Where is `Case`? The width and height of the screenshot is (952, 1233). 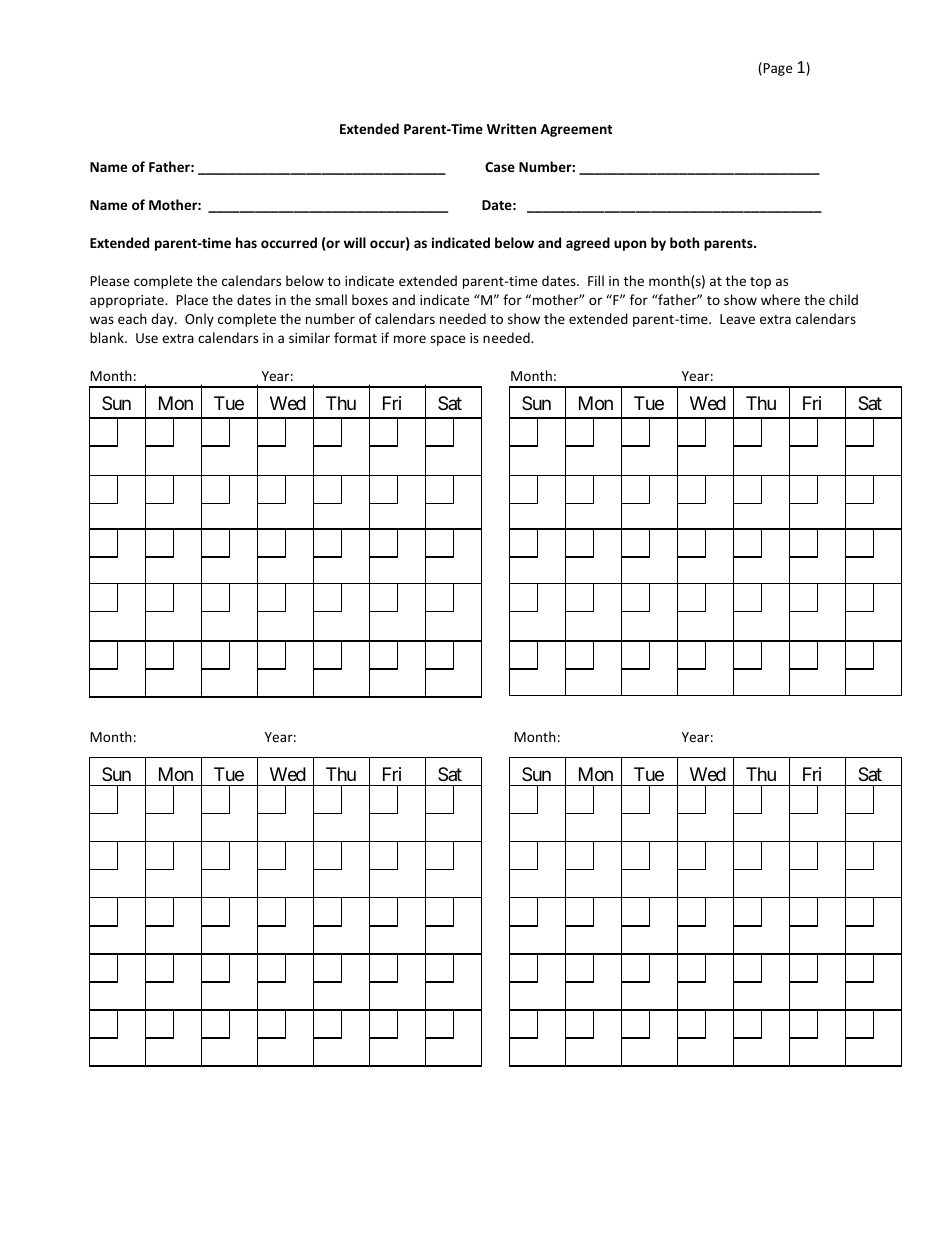 Case is located at coordinates (500, 167).
